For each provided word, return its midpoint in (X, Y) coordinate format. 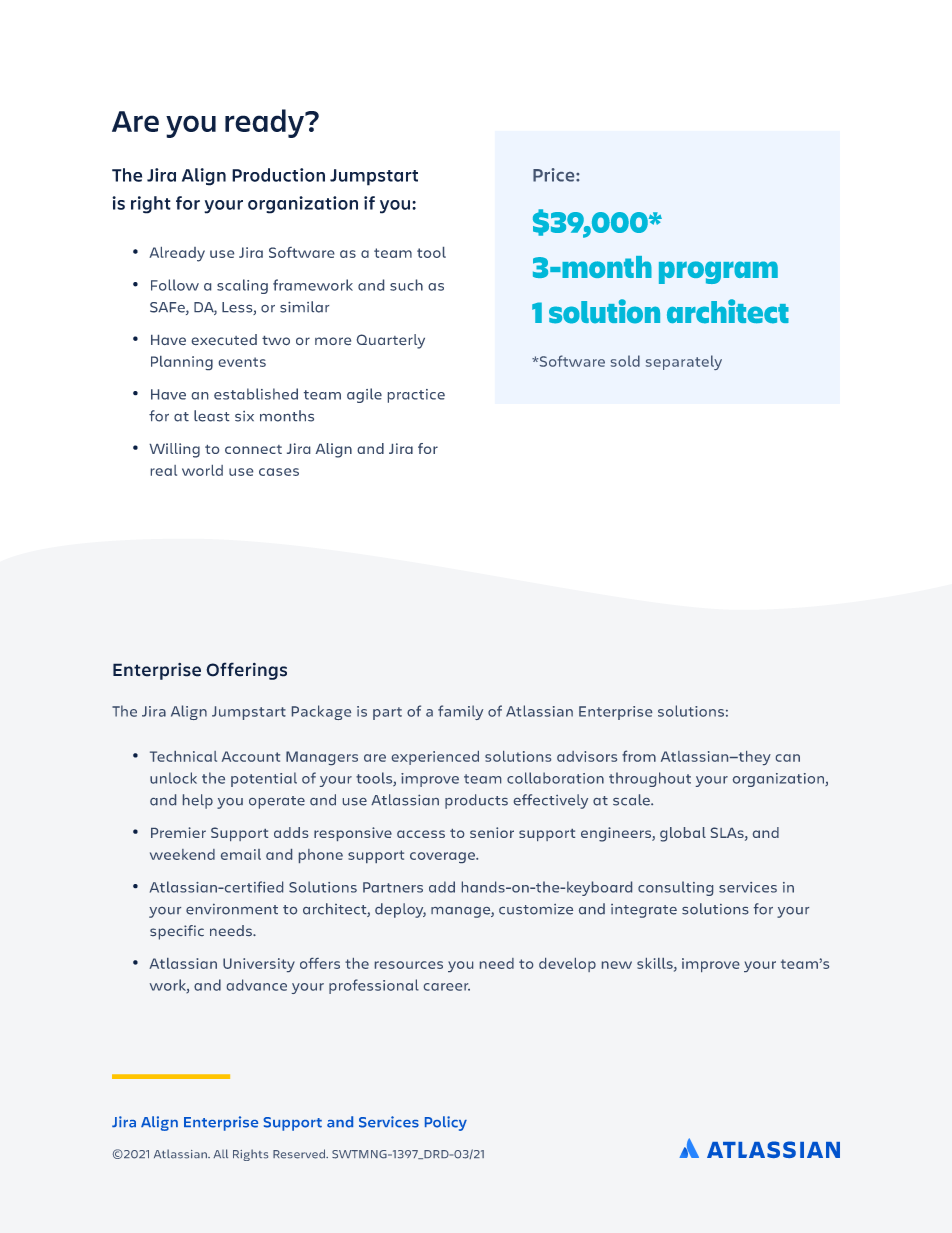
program (718, 272)
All (220, 1153)
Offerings (246, 671)
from (639, 756)
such (406, 285)
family (460, 712)
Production (278, 175)
